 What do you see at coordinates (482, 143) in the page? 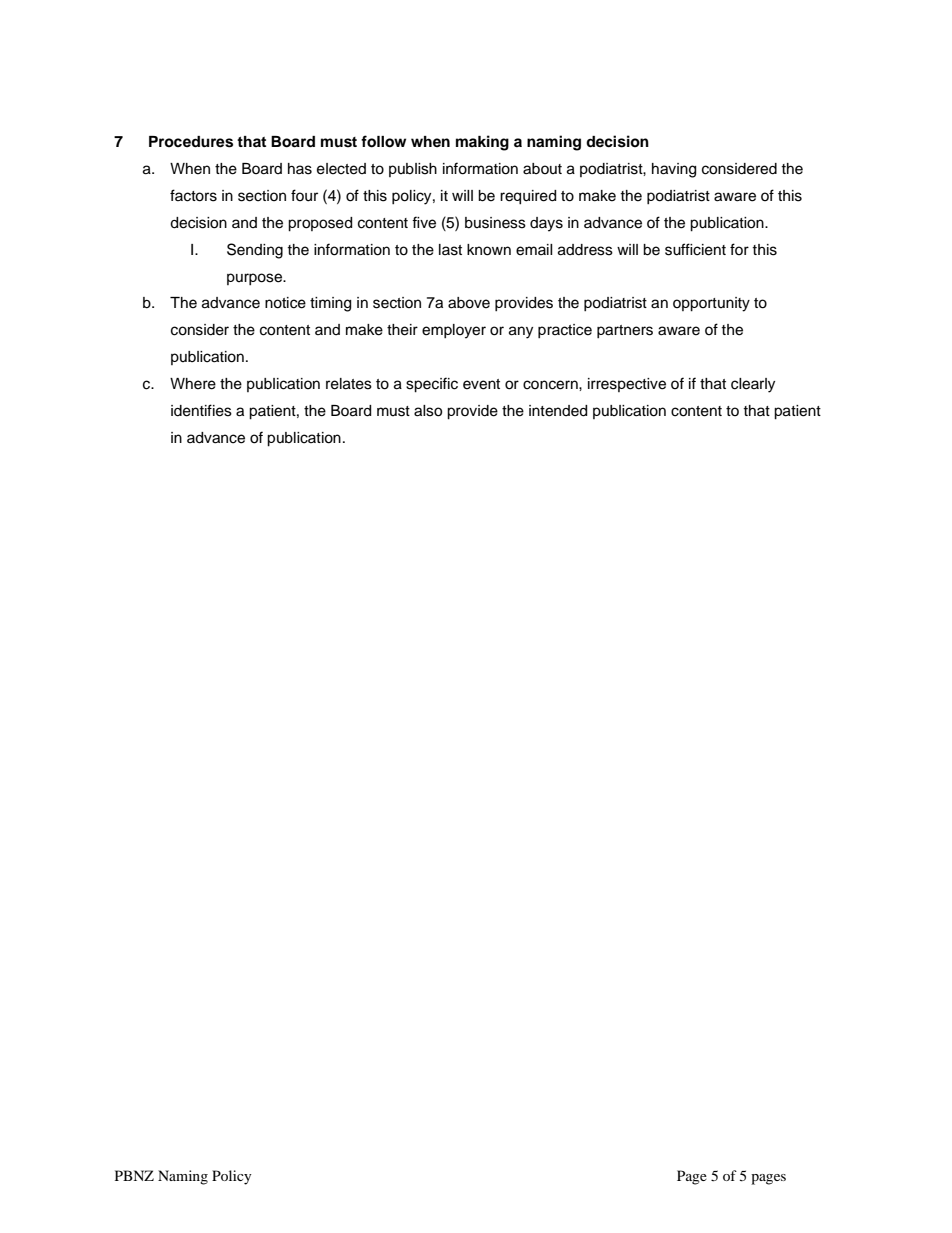
I see `making` at bounding box center [482, 143].
